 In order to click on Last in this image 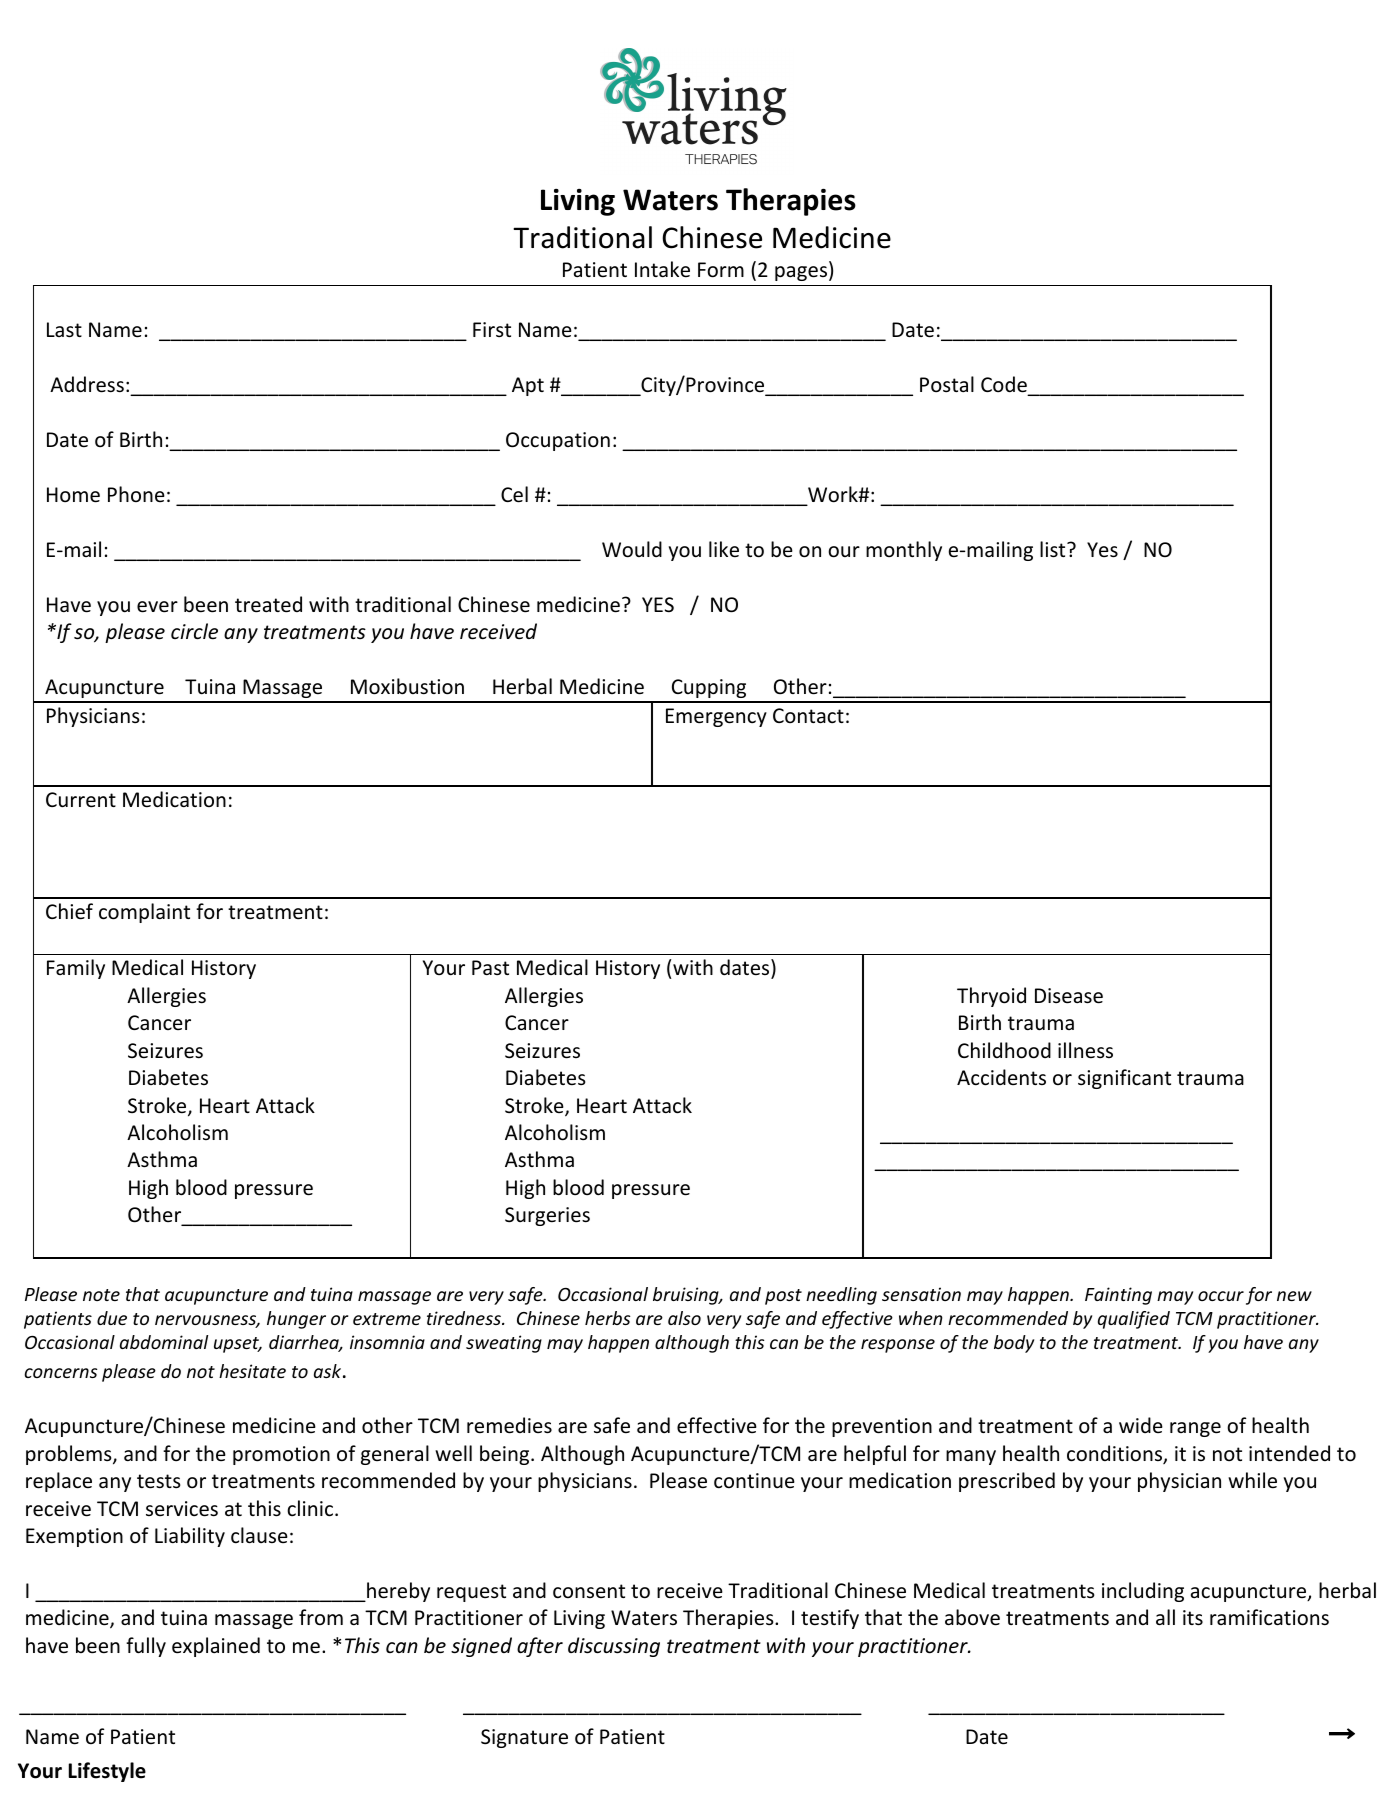, I will do `click(64, 330)`.
